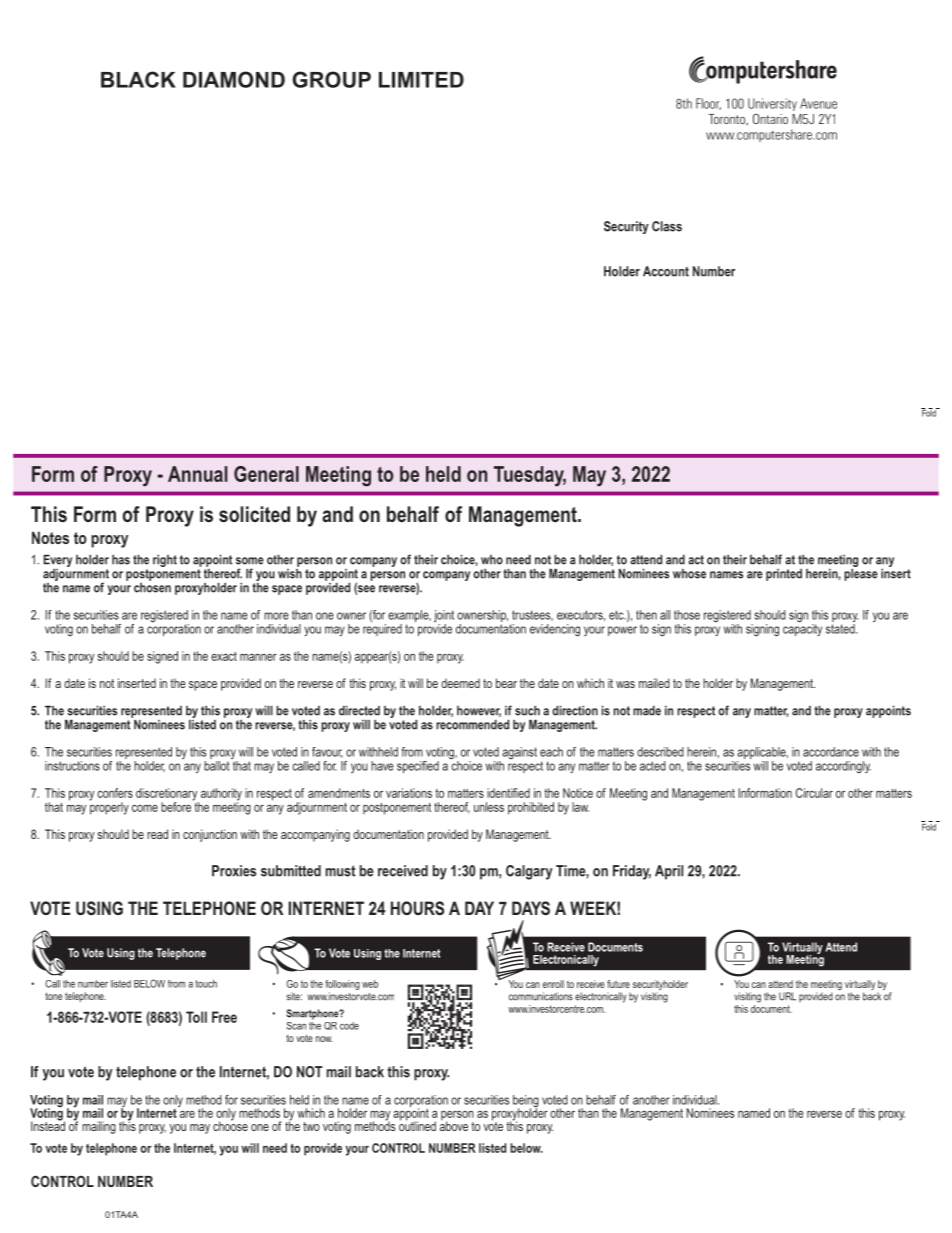  I want to click on Annual, so click(198, 474).
